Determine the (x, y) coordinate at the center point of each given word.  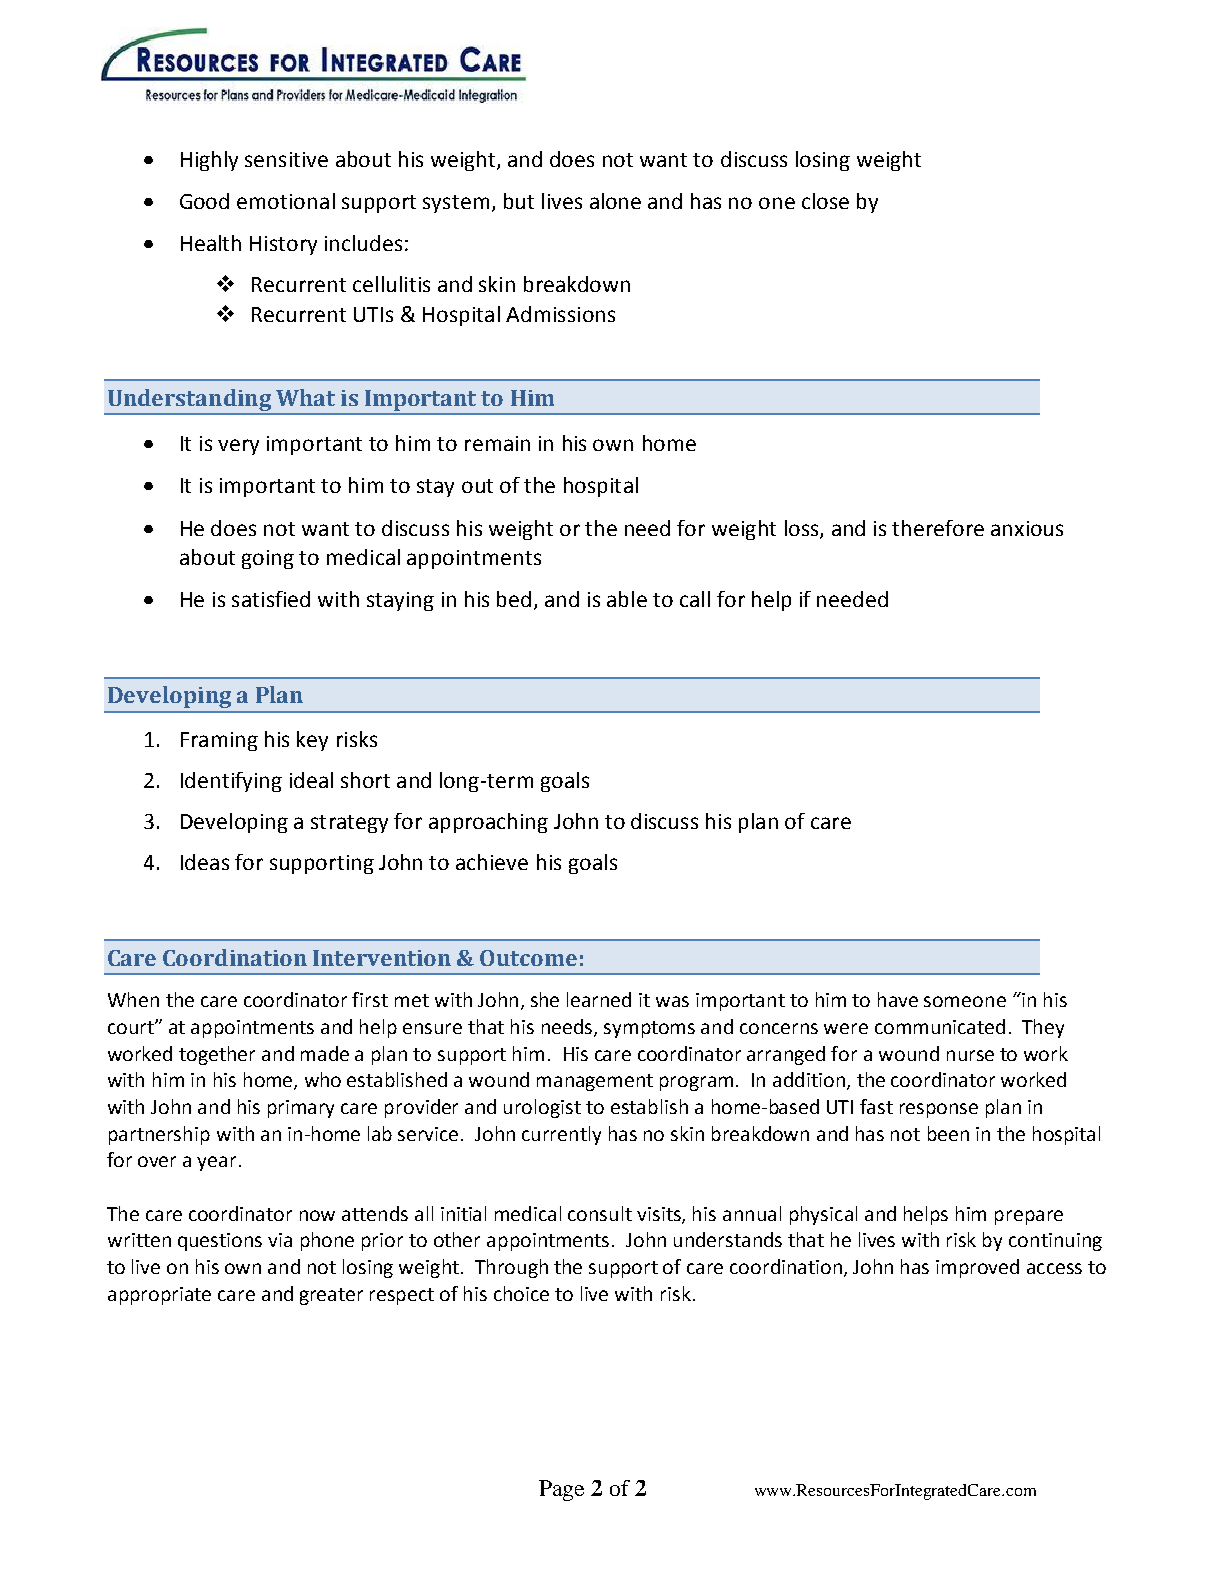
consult (600, 1213)
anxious (1027, 528)
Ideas (205, 862)
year (218, 1163)
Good (204, 201)
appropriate (159, 1296)
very (238, 447)
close (825, 201)
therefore (938, 528)
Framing (219, 741)
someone (965, 1001)
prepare (1029, 1217)
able (627, 599)
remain (497, 443)
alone (615, 201)
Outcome (528, 958)
